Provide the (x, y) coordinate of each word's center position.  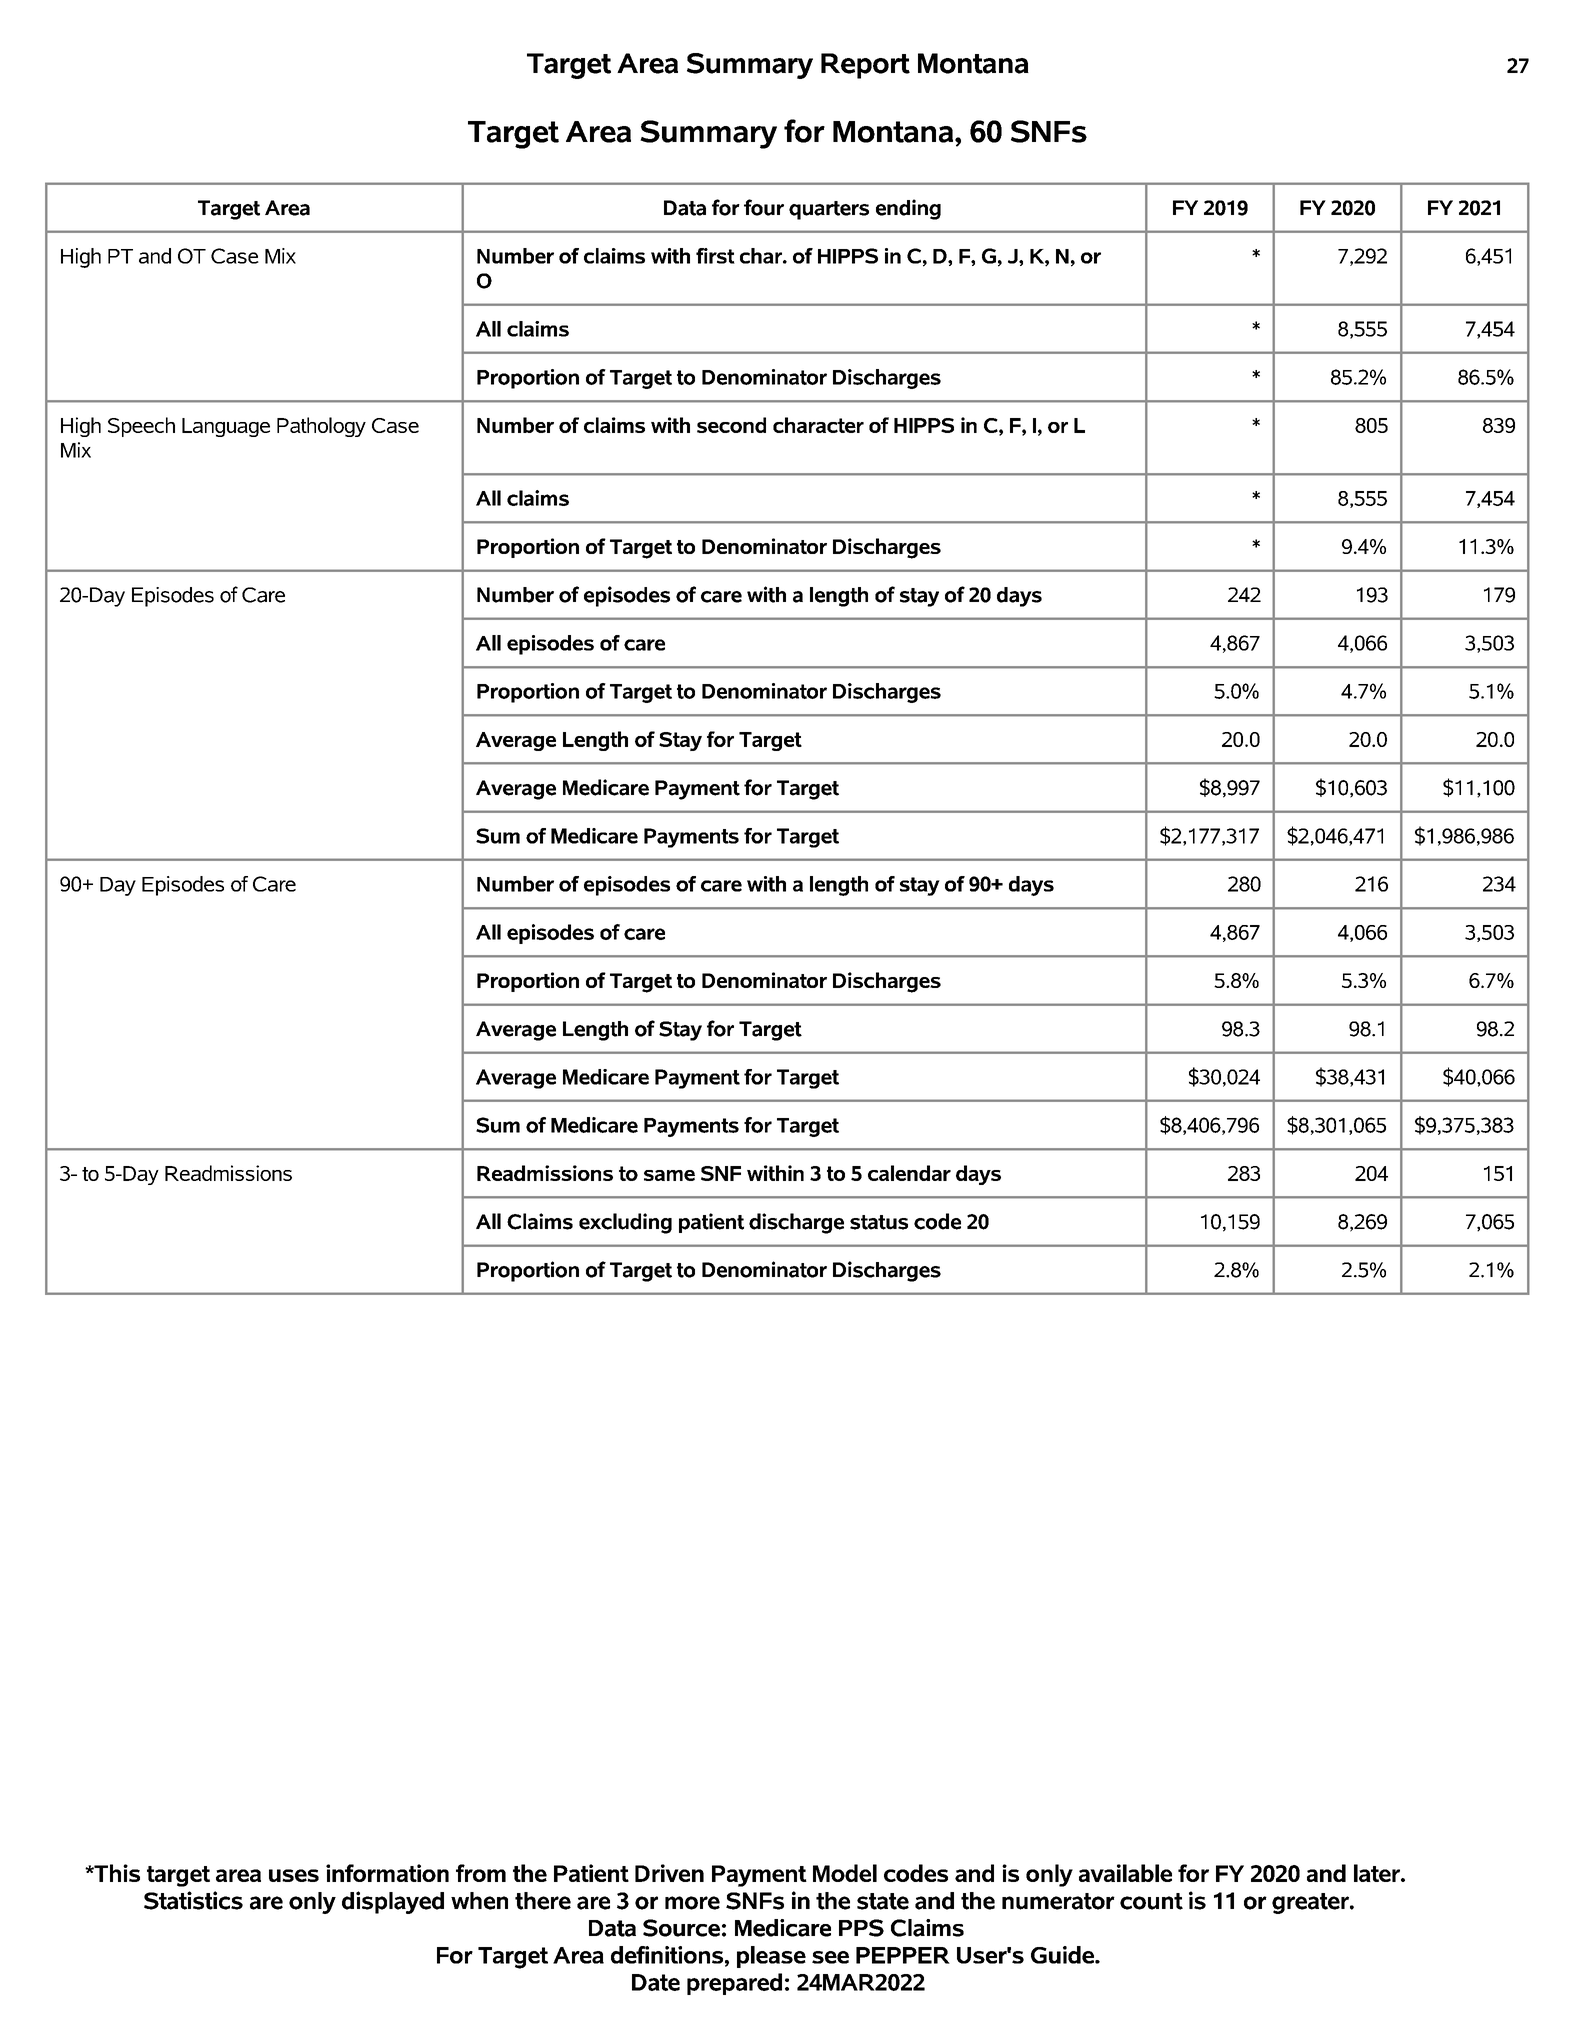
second (731, 425)
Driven (669, 1873)
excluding (625, 1223)
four (764, 207)
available (1125, 1873)
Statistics (193, 1900)
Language (226, 427)
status (879, 1222)
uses (294, 1875)
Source (681, 1928)
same (669, 1175)
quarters (829, 210)
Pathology (321, 427)
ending (908, 209)
